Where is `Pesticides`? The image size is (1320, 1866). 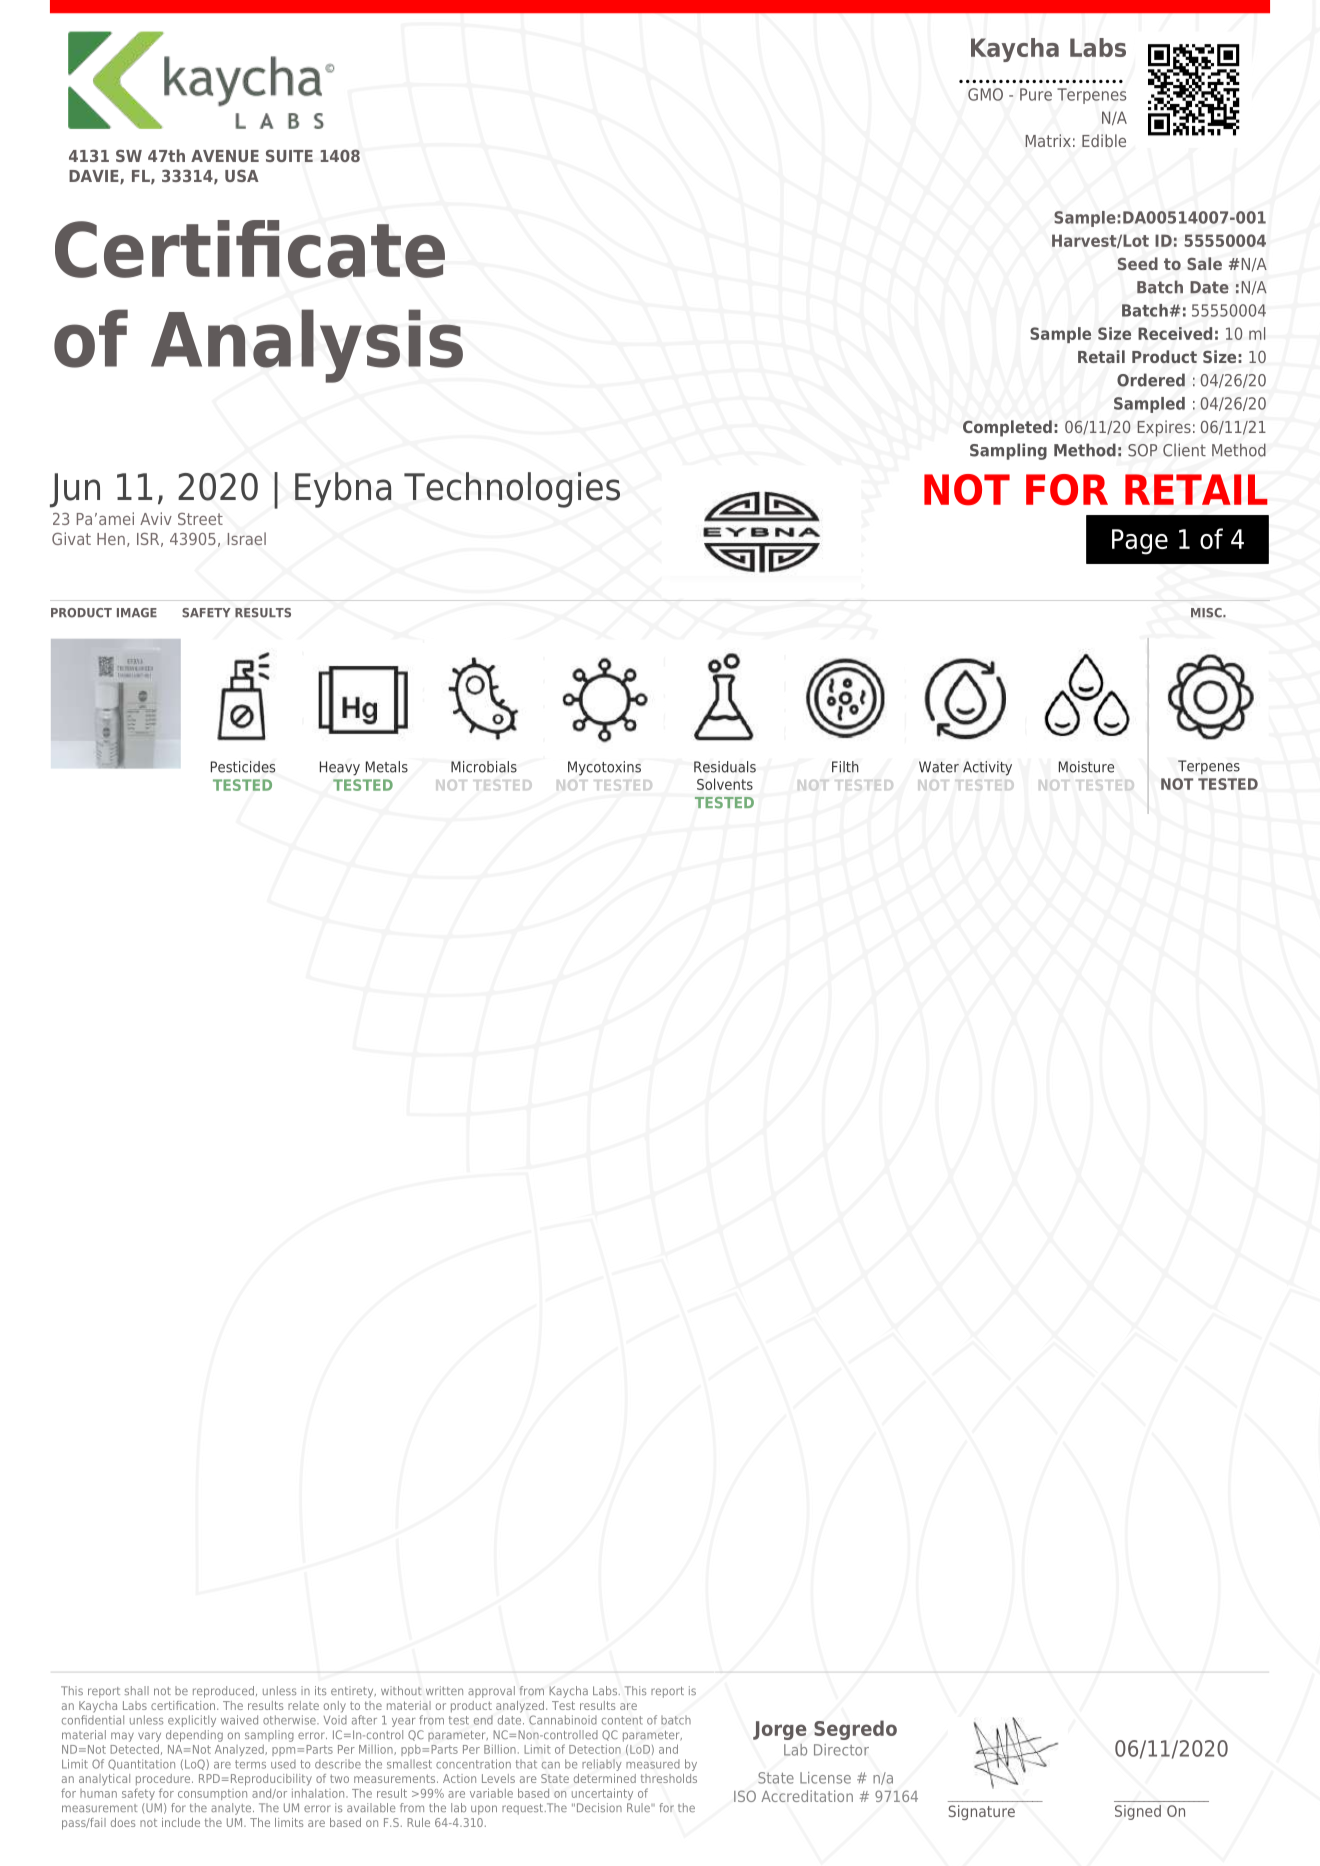 Pesticides is located at coordinates (243, 767).
